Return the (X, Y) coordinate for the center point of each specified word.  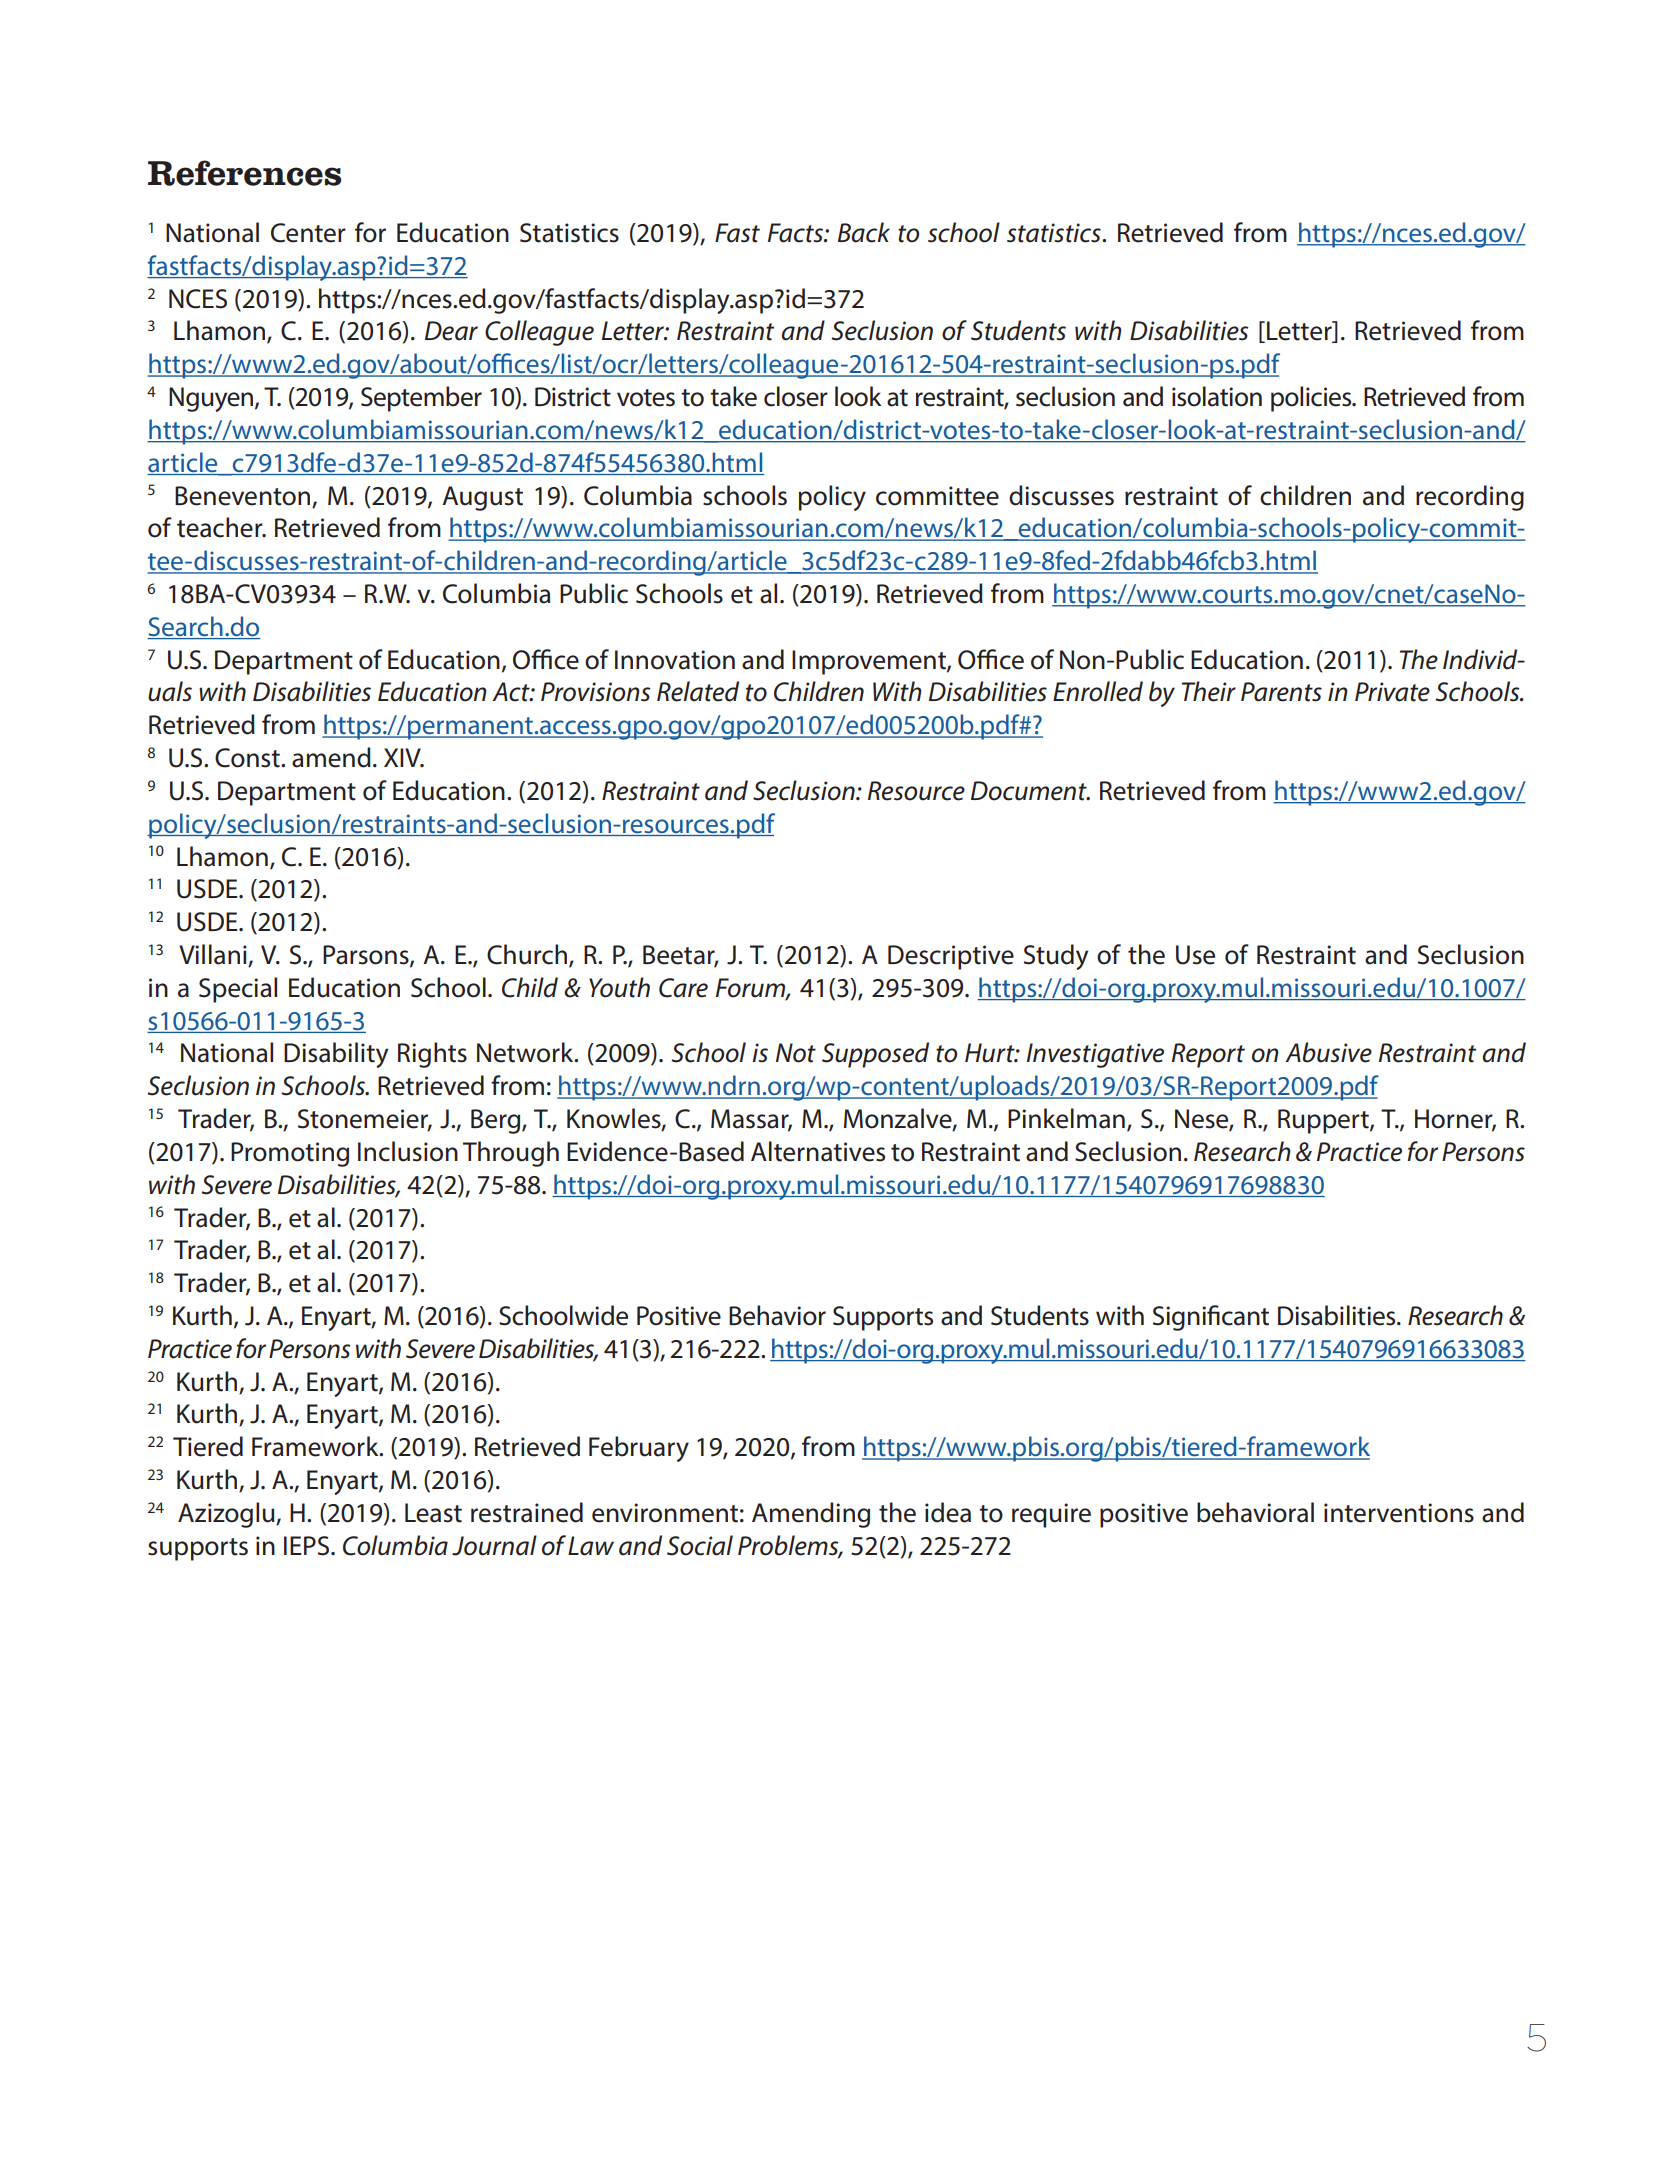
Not (796, 1053)
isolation (1217, 396)
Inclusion (408, 1151)
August (482, 498)
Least (433, 1513)
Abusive (1328, 1052)
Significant (1211, 1318)
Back (864, 232)
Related (698, 691)
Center (308, 233)
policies (1312, 399)
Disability (336, 1055)
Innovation (675, 660)
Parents (1281, 692)
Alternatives (818, 1151)
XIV (403, 757)
